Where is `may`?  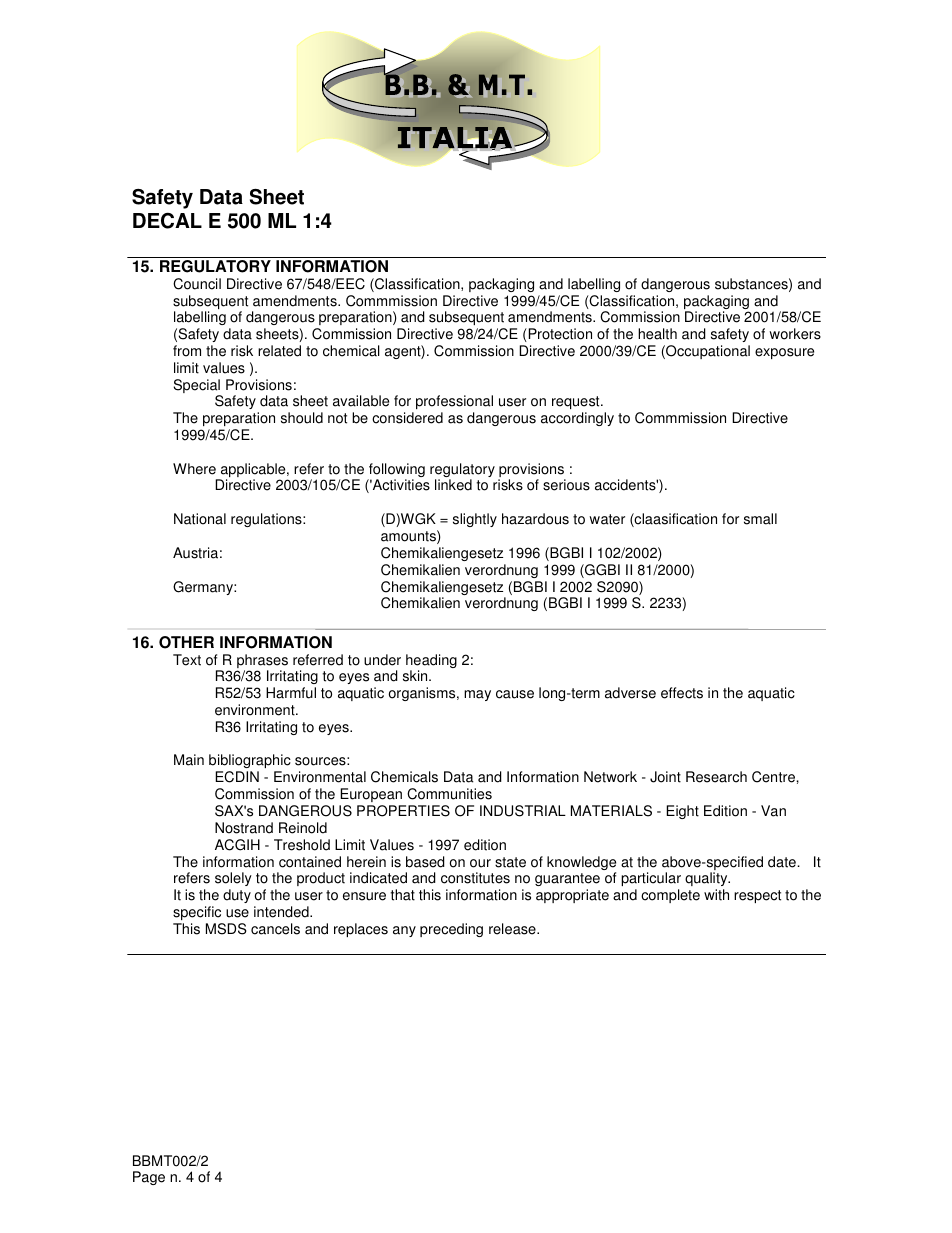
may is located at coordinates (477, 695).
